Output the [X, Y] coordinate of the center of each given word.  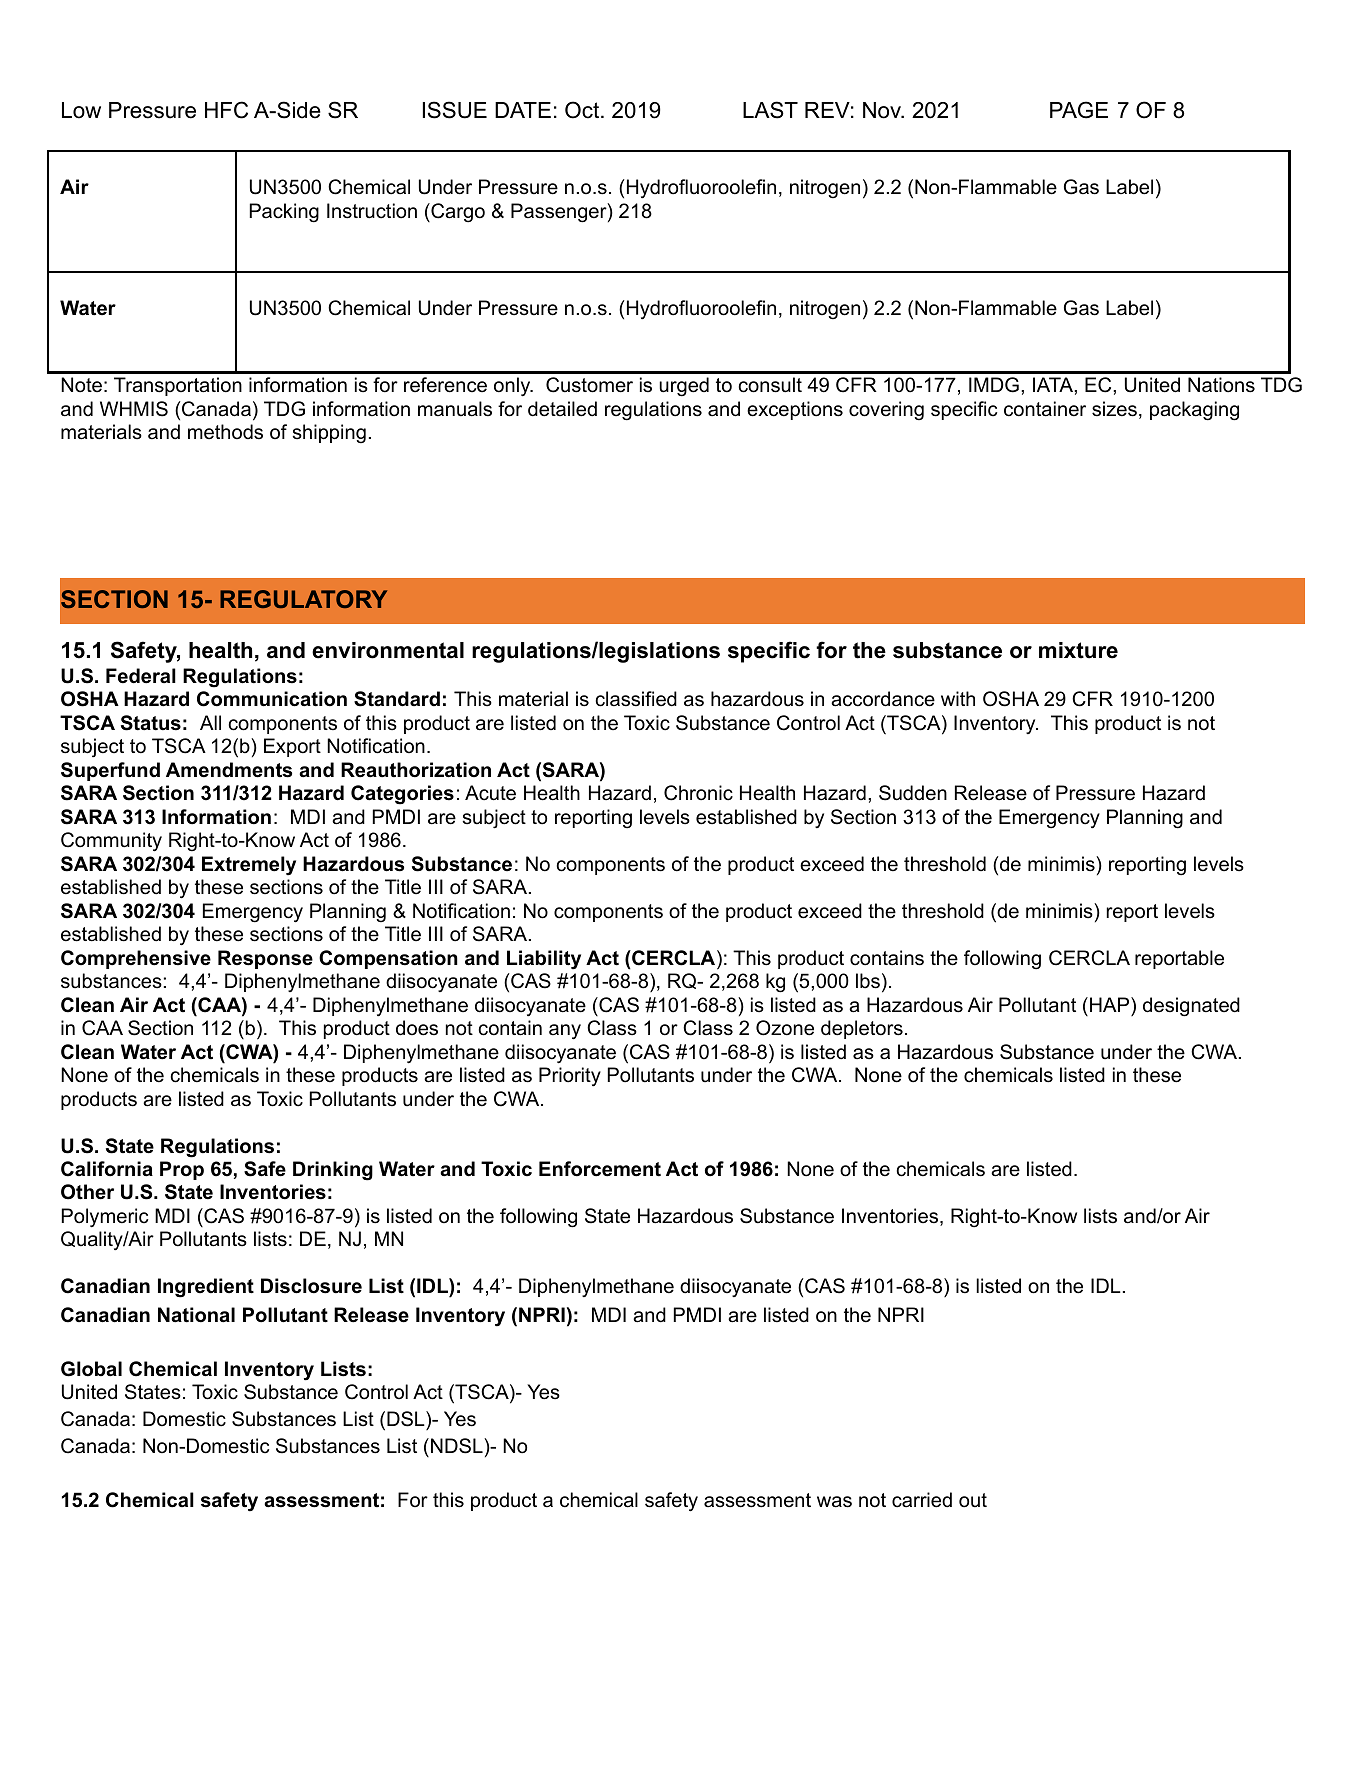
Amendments [229, 770]
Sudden [913, 793]
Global [91, 1369]
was [834, 1502]
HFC [226, 110]
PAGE [1079, 110]
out [973, 1500]
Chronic [698, 793]
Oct [583, 110]
